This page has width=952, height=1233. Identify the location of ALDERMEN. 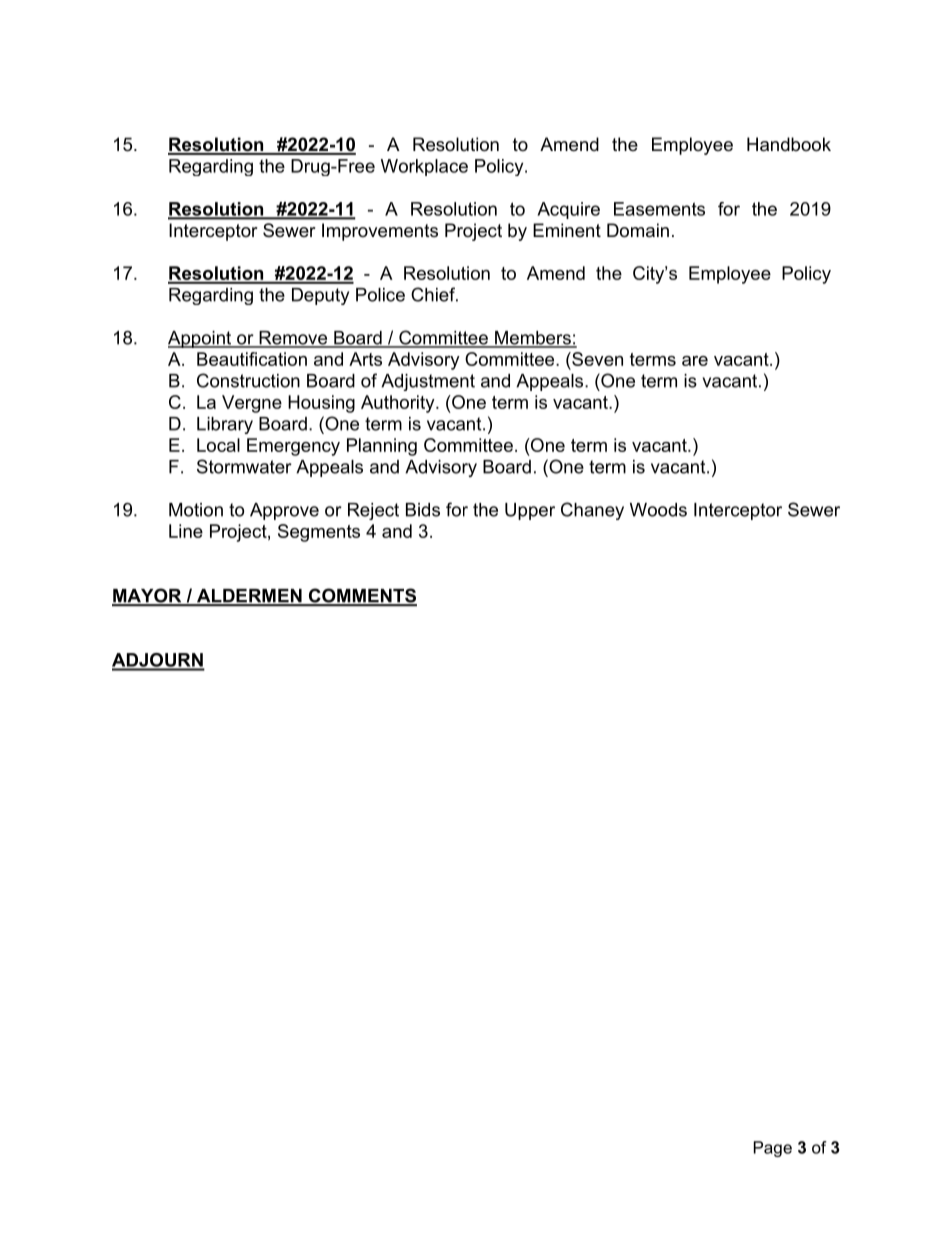
(249, 597).
